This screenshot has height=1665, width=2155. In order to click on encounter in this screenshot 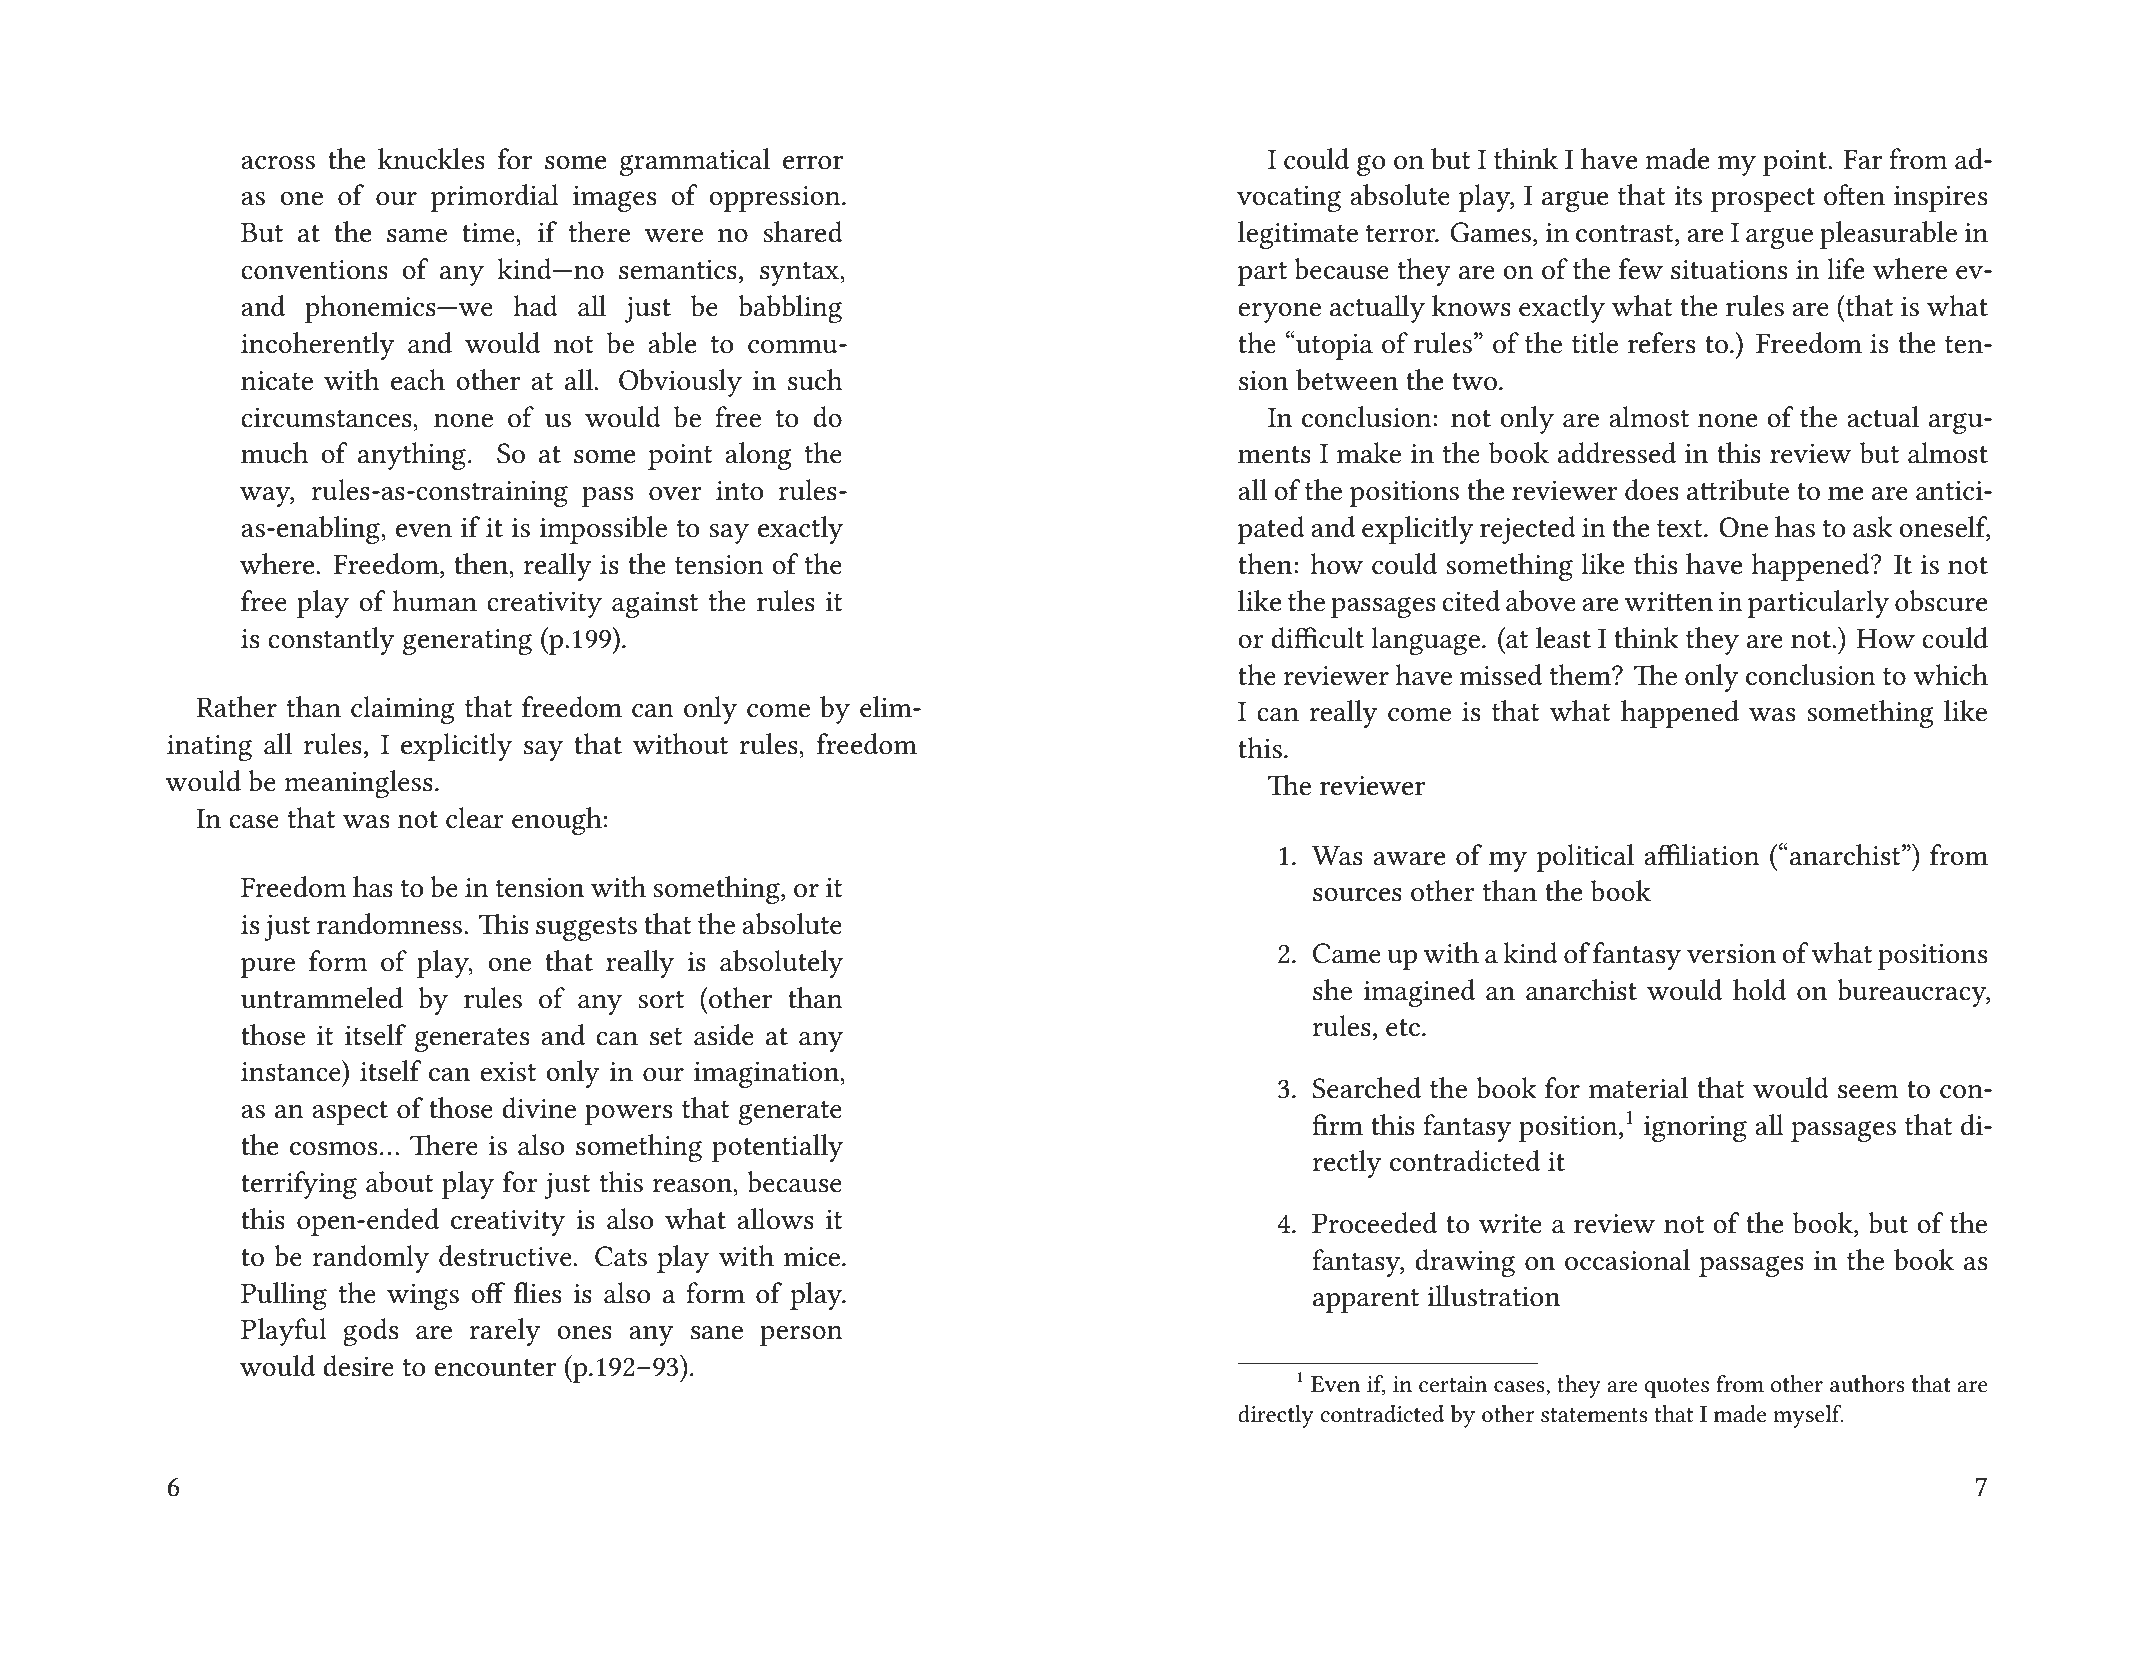, I will do `click(495, 1368)`.
